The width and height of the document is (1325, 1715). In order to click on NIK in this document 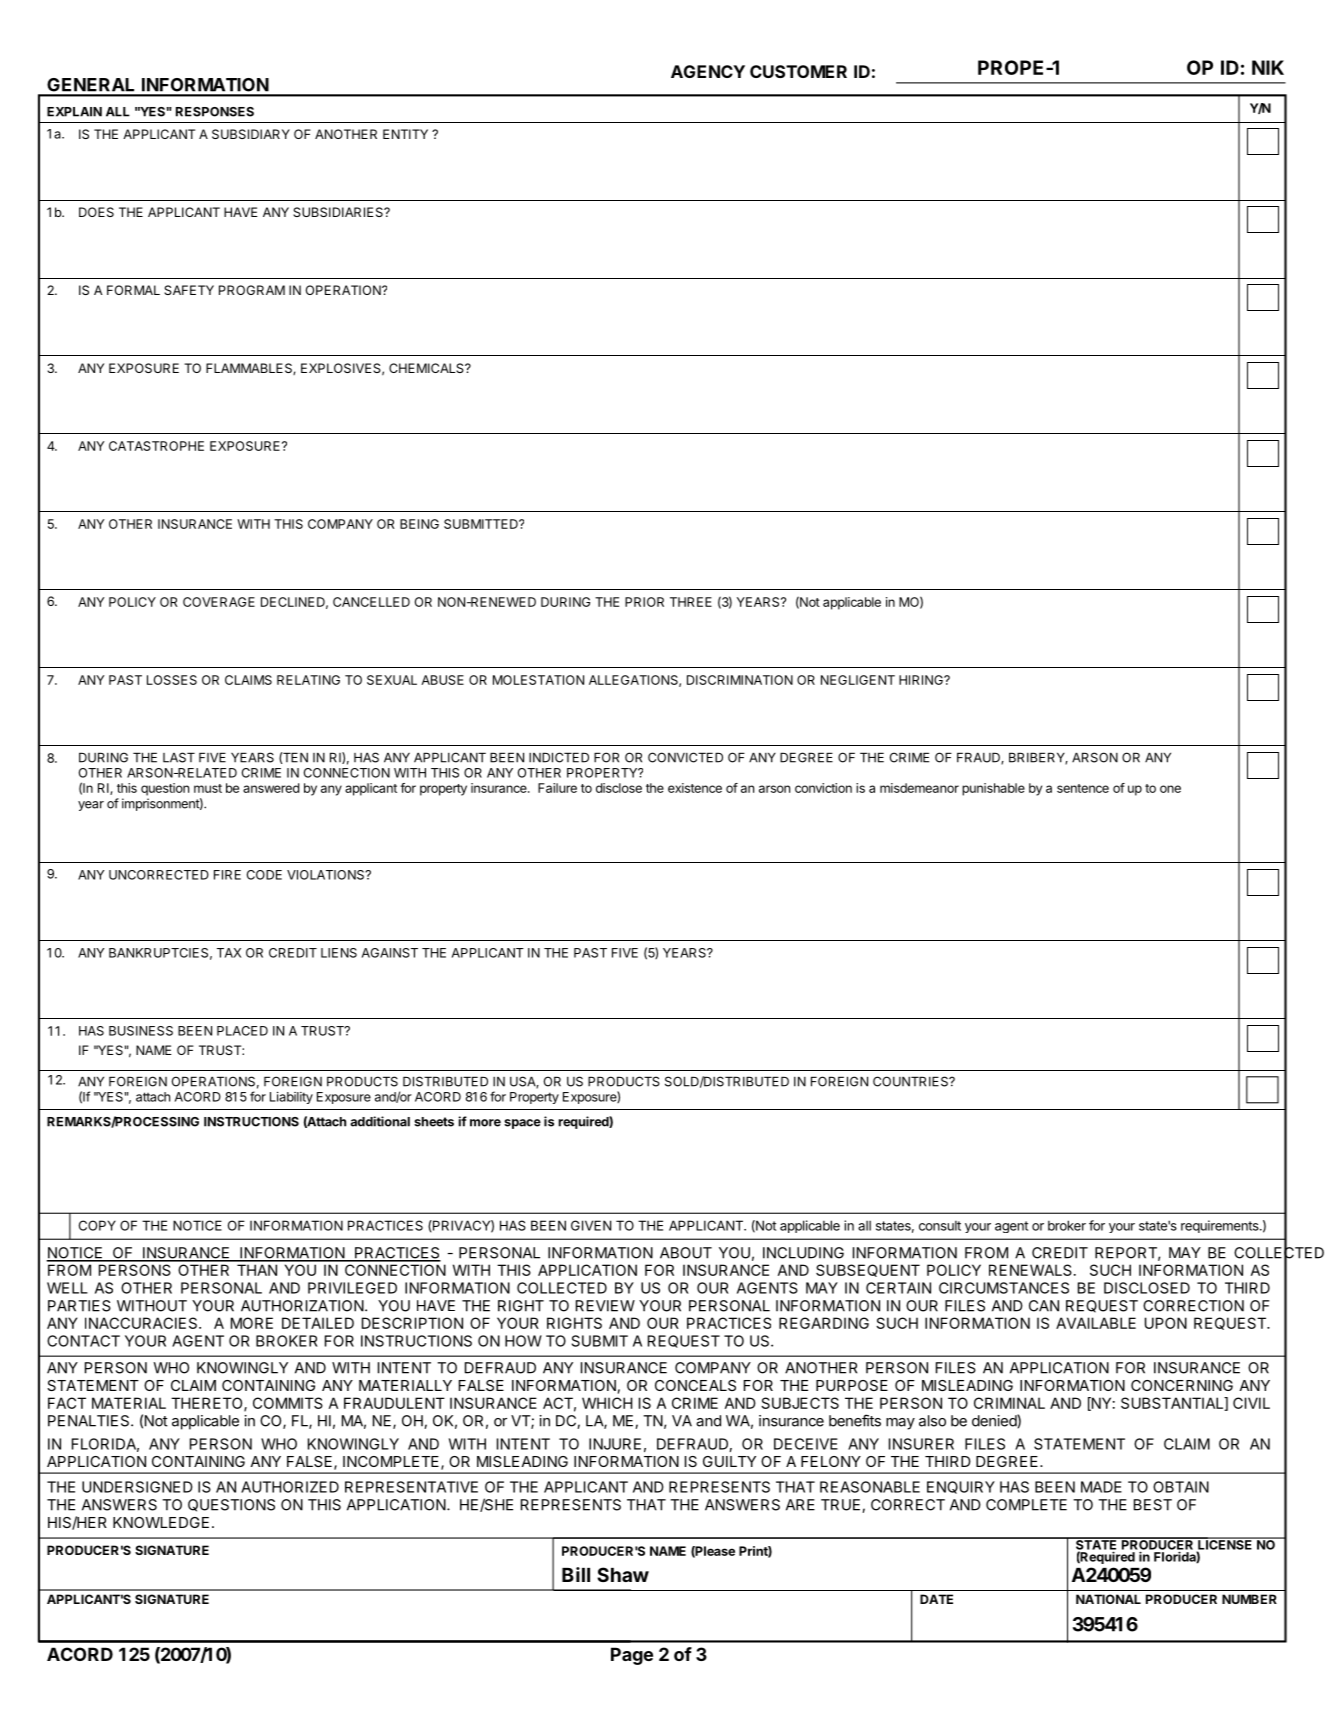, I will do `click(1268, 67)`.
